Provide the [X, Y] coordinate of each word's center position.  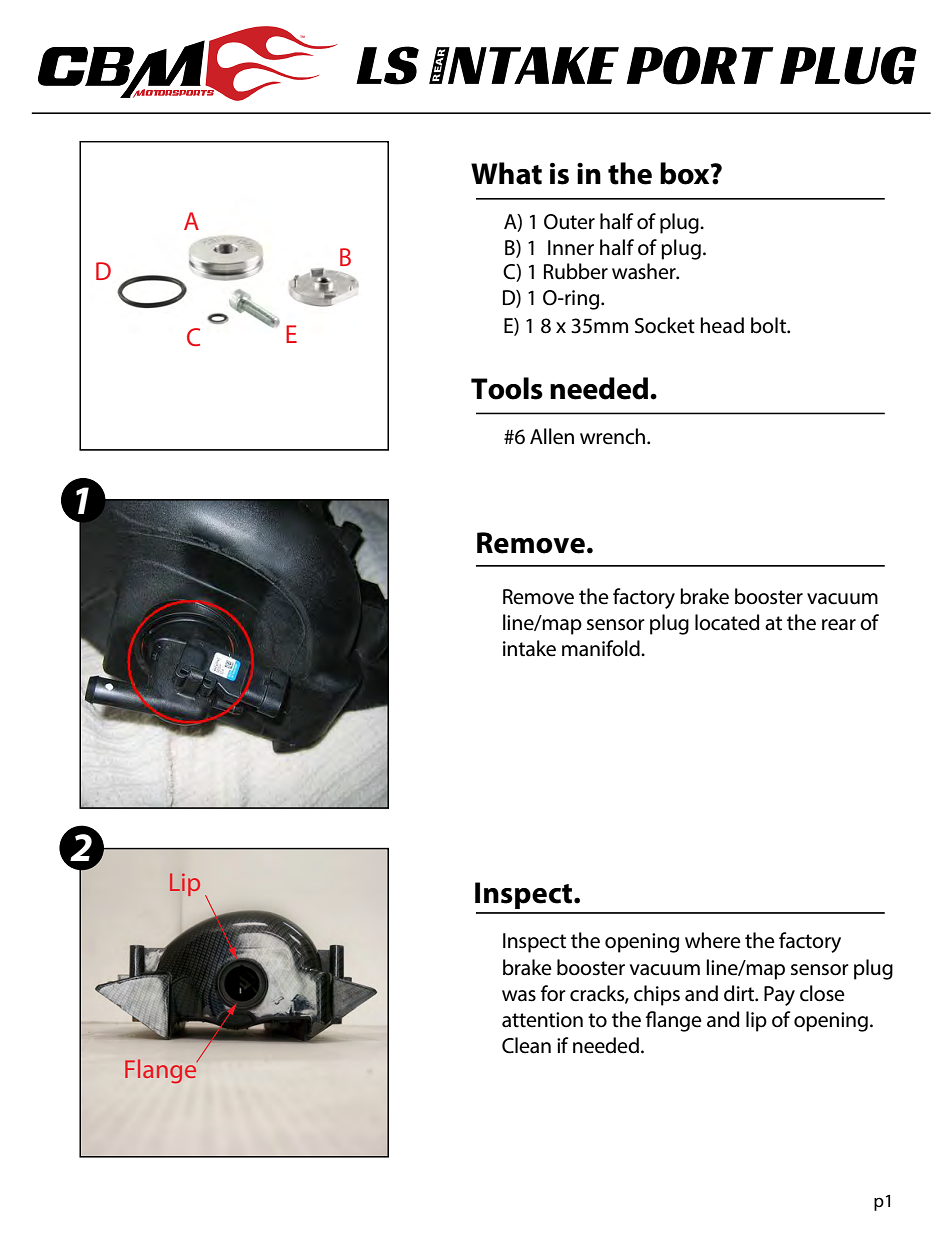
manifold [602, 648]
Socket [665, 325]
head [722, 325]
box [686, 173]
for [553, 993]
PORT [700, 65]
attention [542, 1020]
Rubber [576, 271]
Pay [779, 996]
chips [657, 995]
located [727, 622]
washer [645, 271]
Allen [552, 436]
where [713, 940]
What [506, 173]
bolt [770, 325]
